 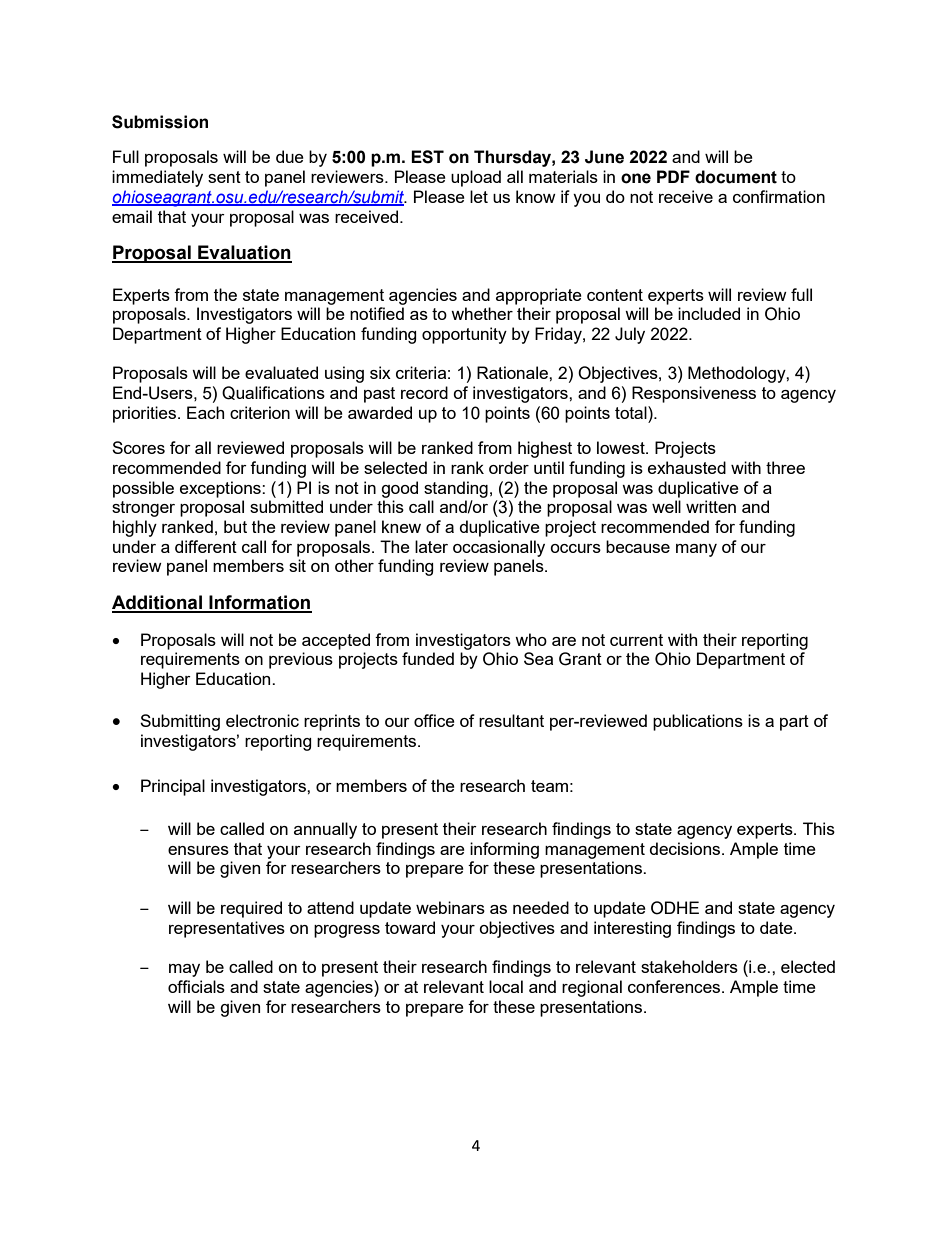 What do you see at coordinates (160, 122) in the image?
I see `Submission` at bounding box center [160, 122].
